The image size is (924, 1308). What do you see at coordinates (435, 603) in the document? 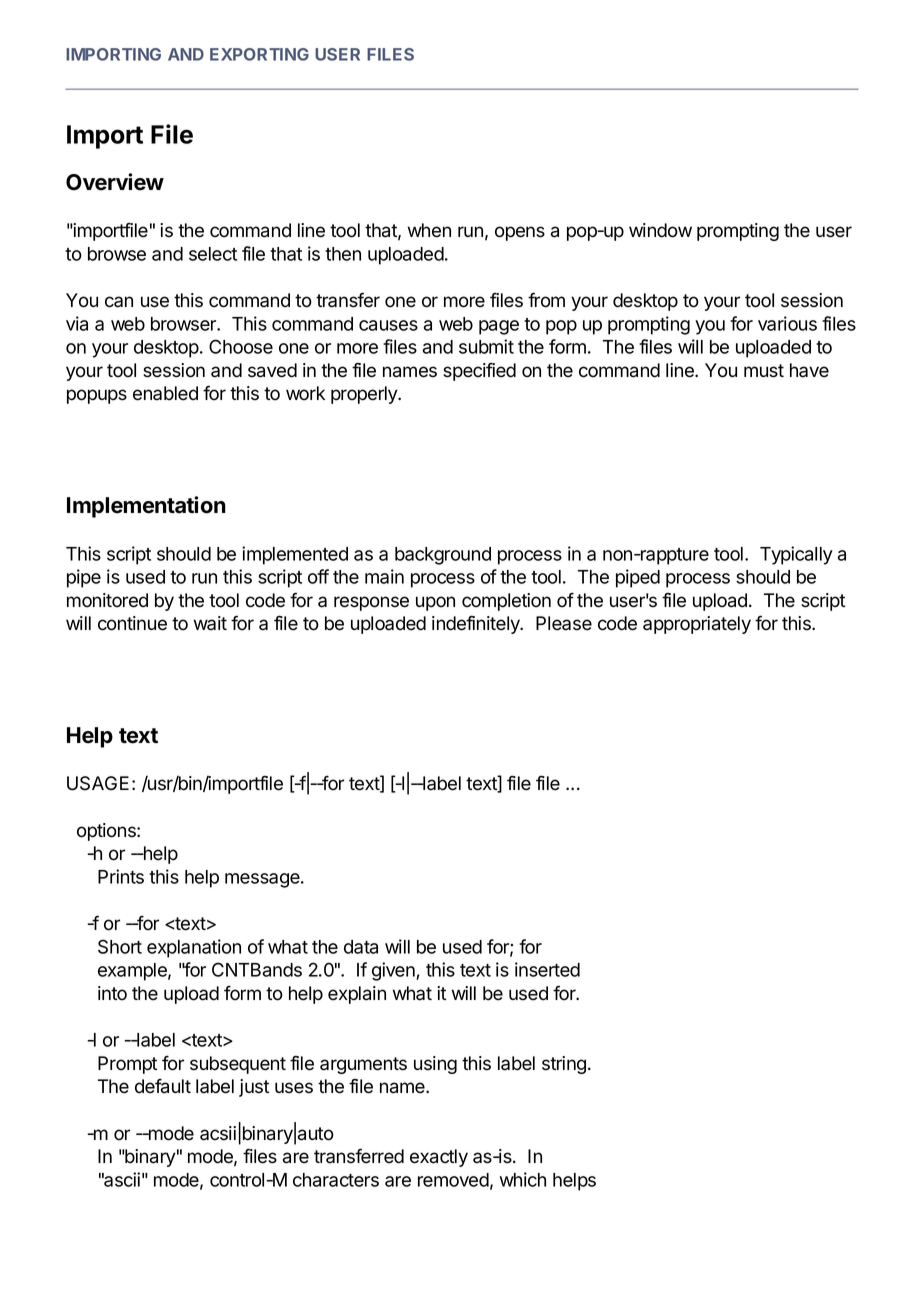
I see `upon` at bounding box center [435, 603].
